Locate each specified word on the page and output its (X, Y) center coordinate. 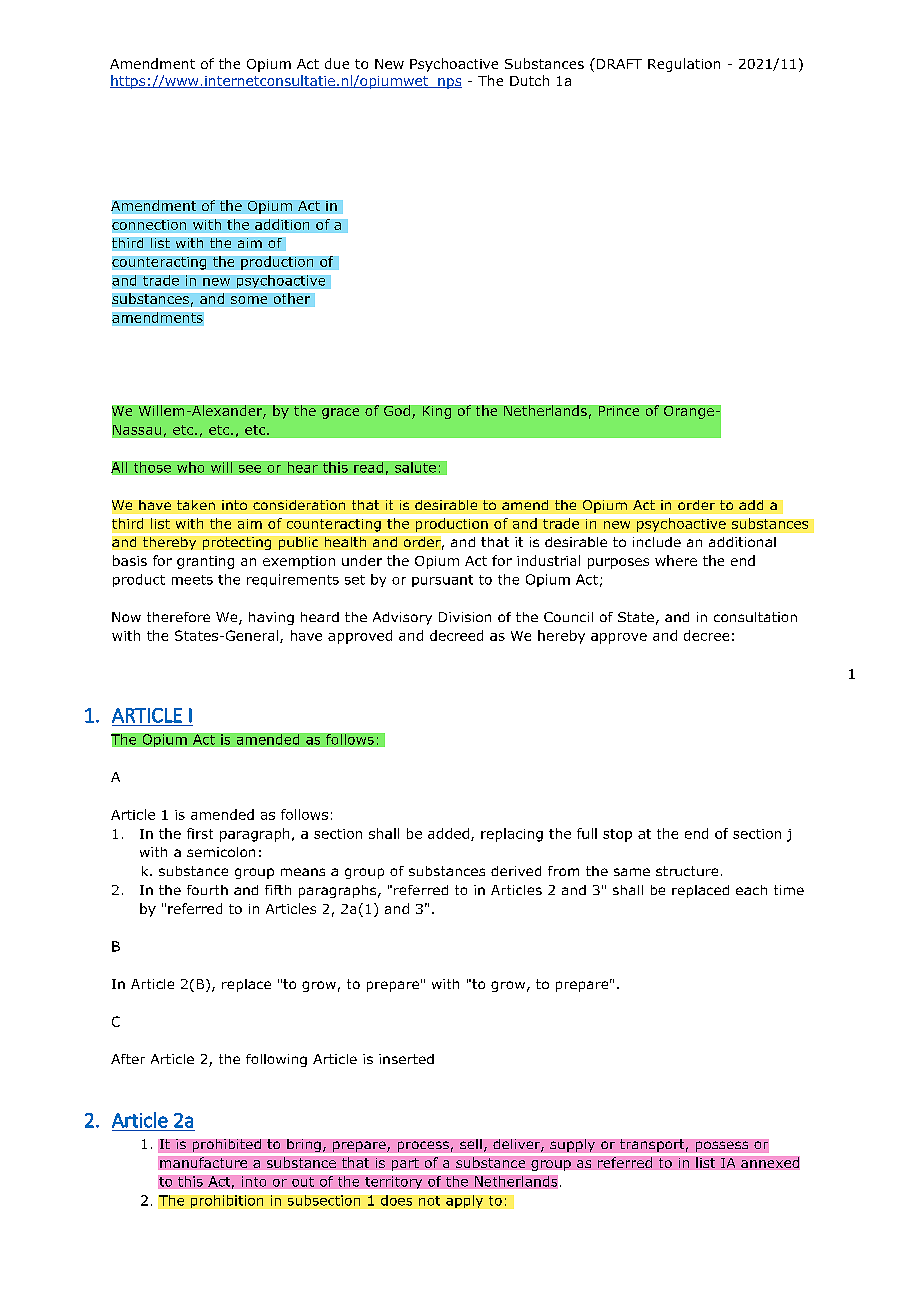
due (337, 63)
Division (465, 617)
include (657, 542)
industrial (548, 560)
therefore (178, 617)
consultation (755, 617)
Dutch (529, 80)
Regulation (684, 65)
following (276, 1060)
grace (340, 413)
